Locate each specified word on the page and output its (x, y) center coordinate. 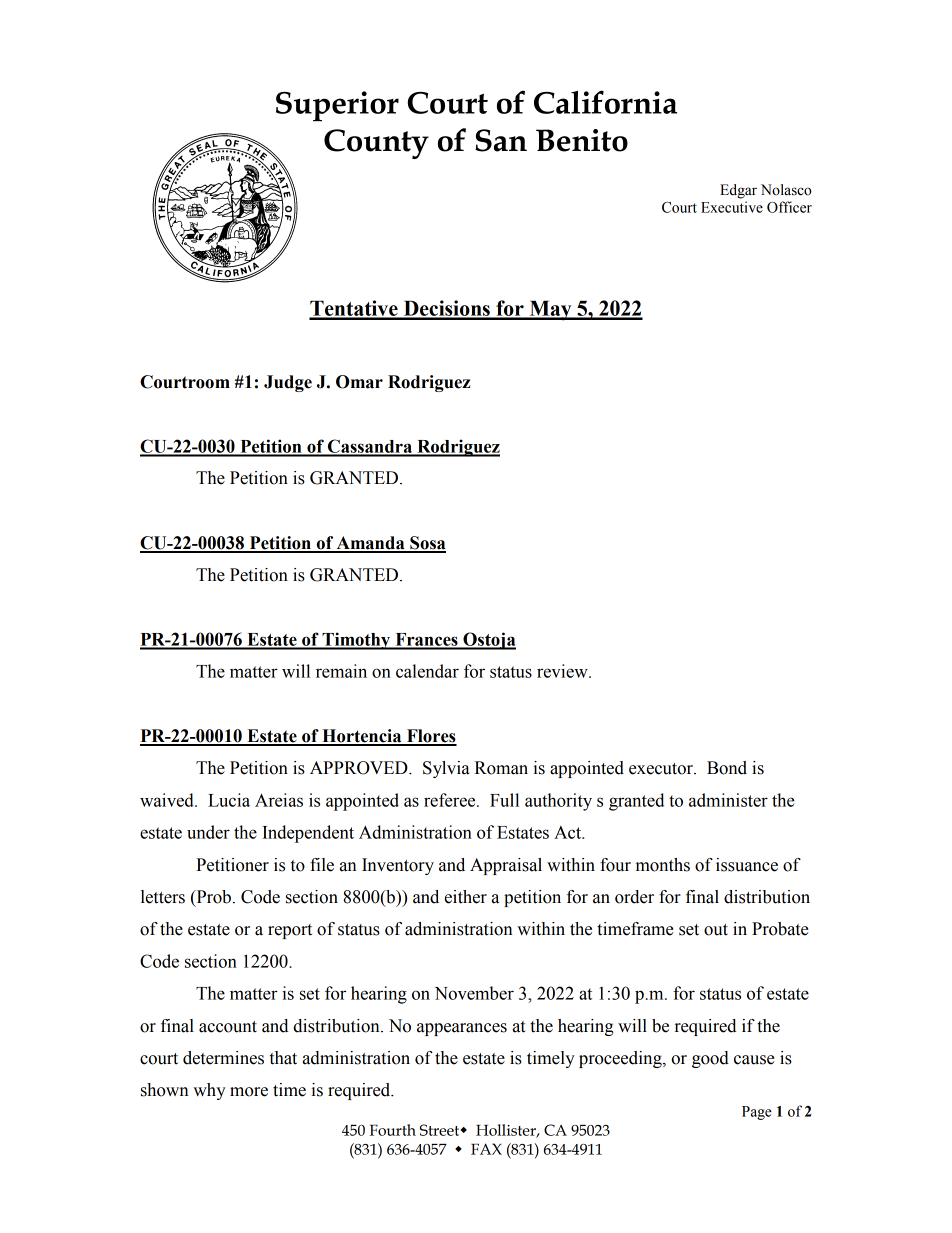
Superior (337, 106)
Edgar (738, 191)
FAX (486, 1149)
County (376, 144)
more (249, 1092)
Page (757, 1113)
